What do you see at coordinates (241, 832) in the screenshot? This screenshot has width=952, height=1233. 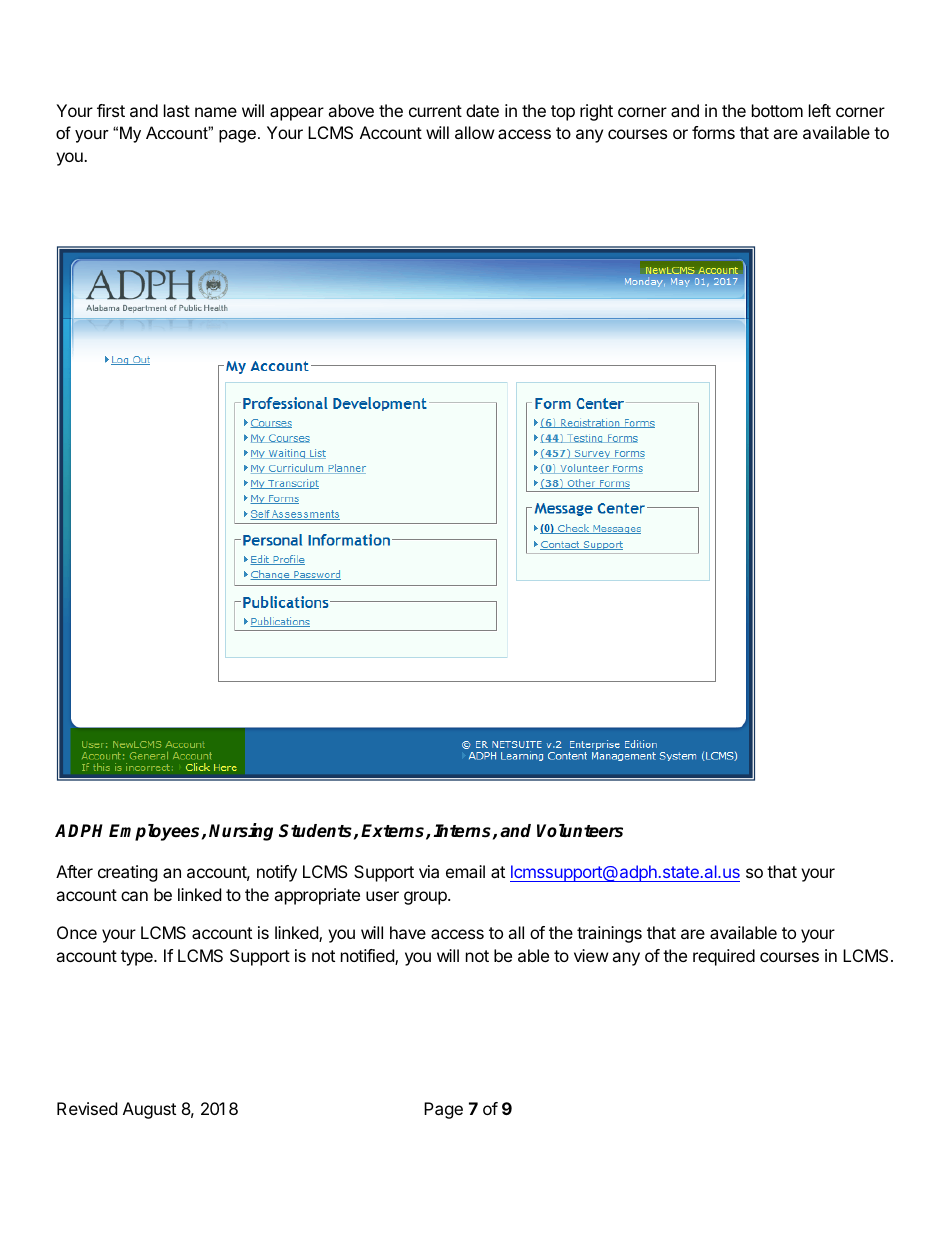 I see `Nursing` at bounding box center [241, 832].
